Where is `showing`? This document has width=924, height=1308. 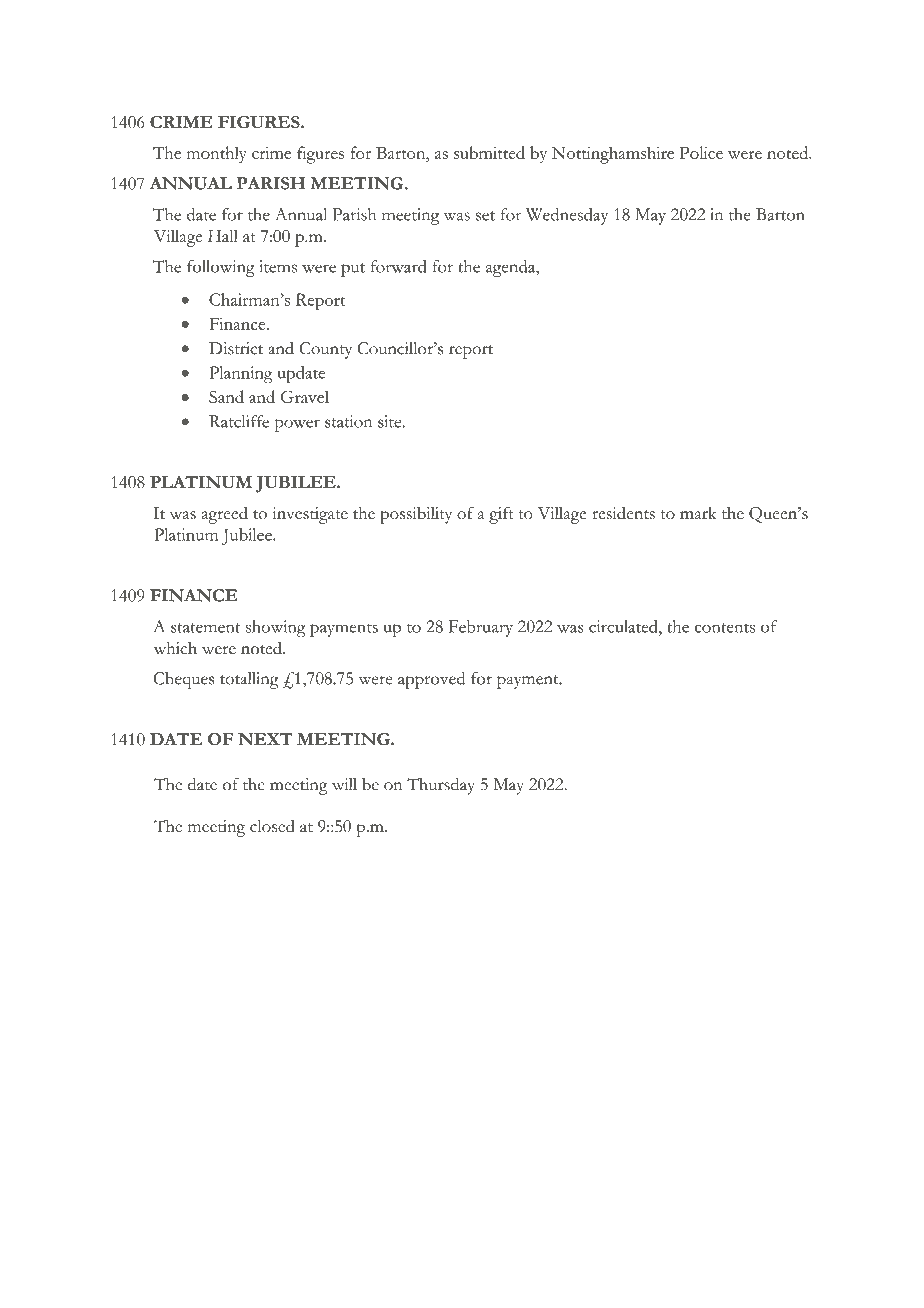 showing is located at coordinates (276, 628).
